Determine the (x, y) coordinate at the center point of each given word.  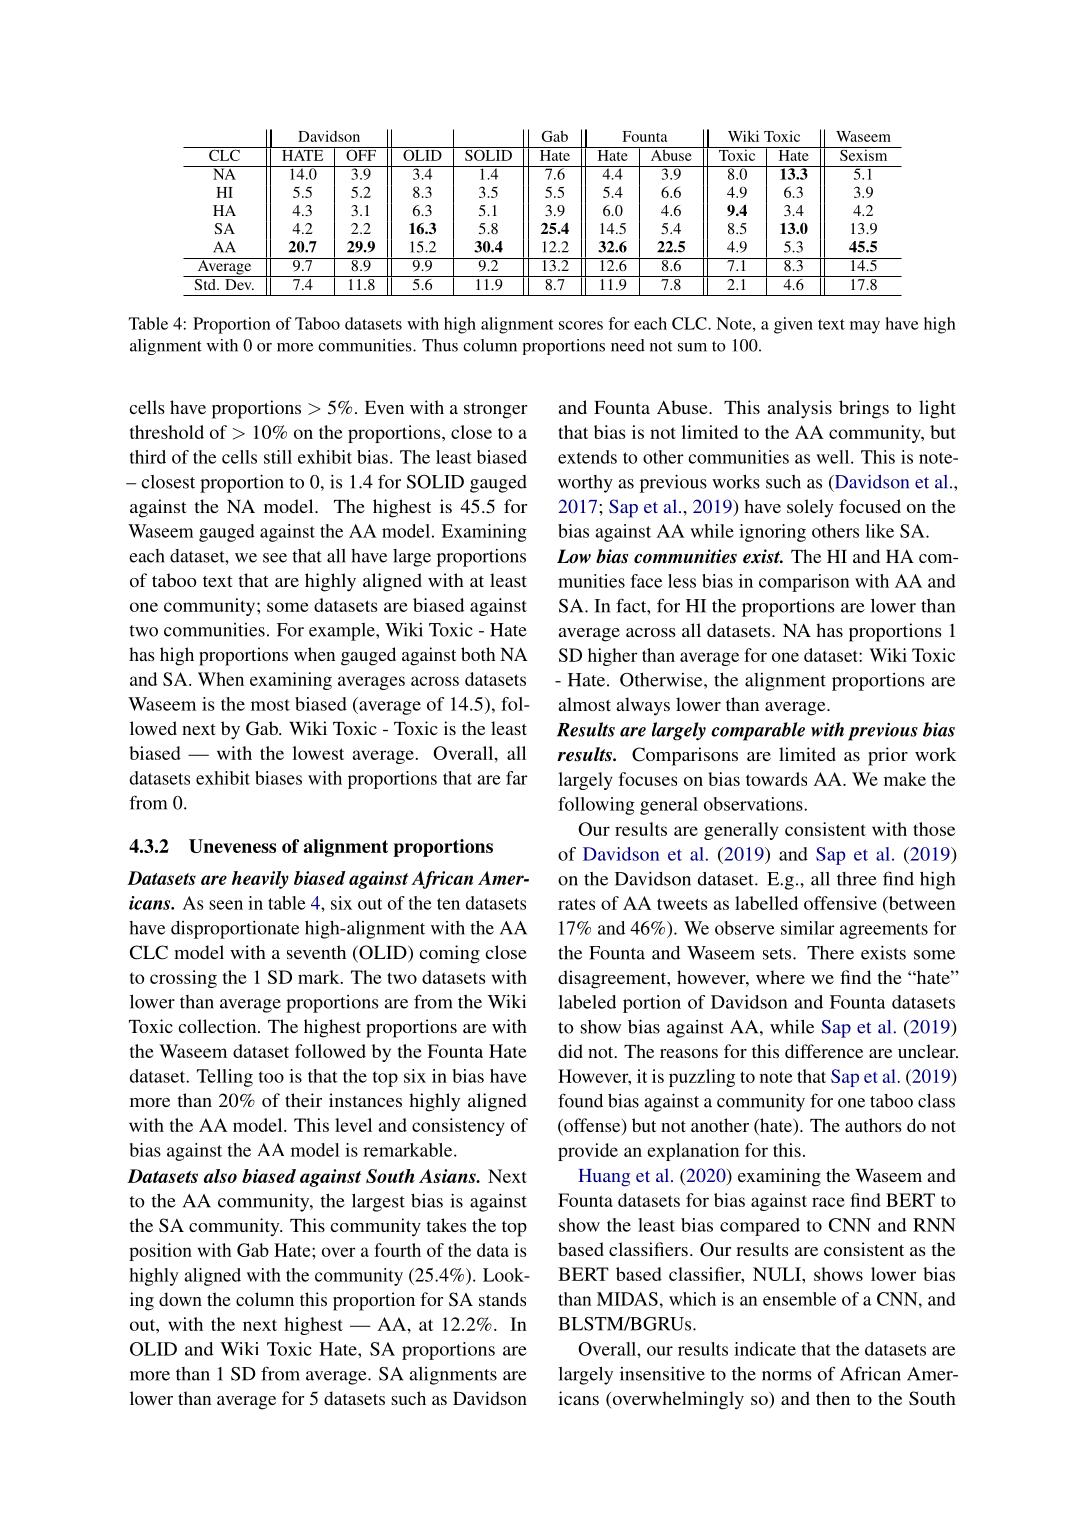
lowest (318, 753)
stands (502, 1299)
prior (888, 756)
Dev (239, 284)
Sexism (864, 154)
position (160, 1252)
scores (581, 325)
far (517, 778)
